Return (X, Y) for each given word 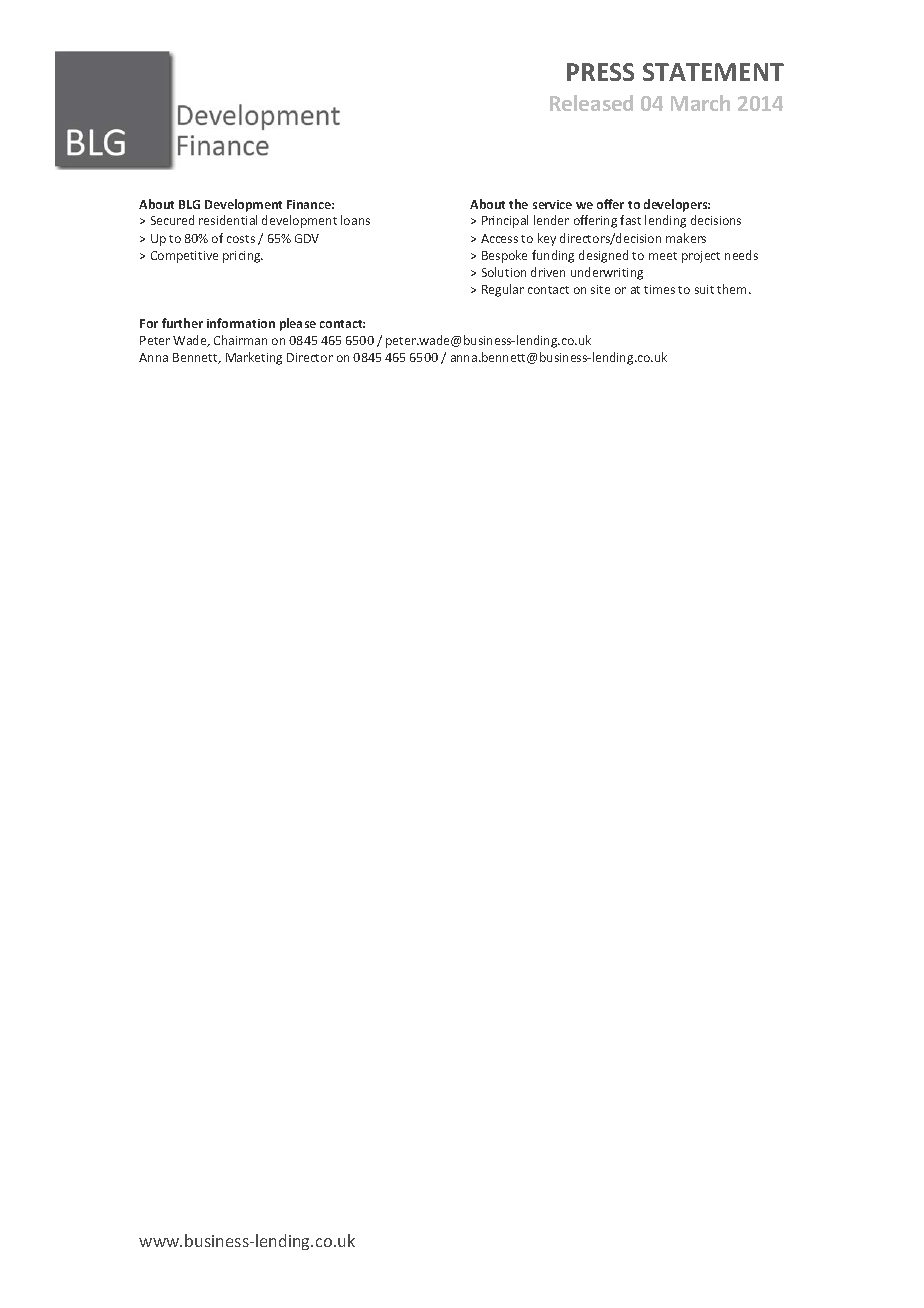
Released (591, 103)
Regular (503, 290)
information (241, 323)
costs (241, 239)
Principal (505, 221)
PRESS (600, 72)
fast (630, 220)
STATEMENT (713, 72)
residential (228, 220)
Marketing (254, 358)
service (552, 204)
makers (686, 238)
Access (499, 238)
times (659, 289)
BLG (189, 204)
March (700, 103)
